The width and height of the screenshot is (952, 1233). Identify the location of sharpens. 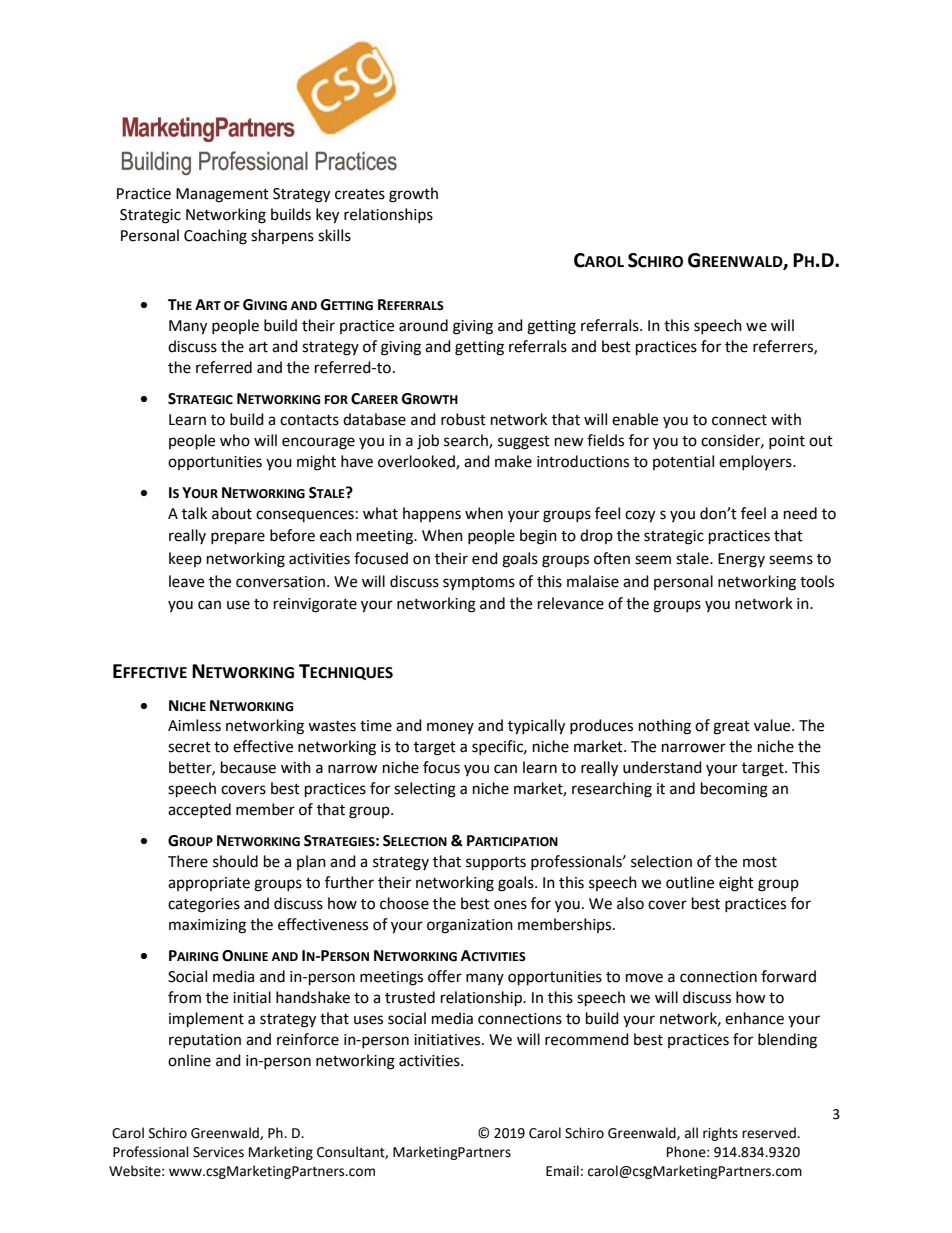
(282, 236).
